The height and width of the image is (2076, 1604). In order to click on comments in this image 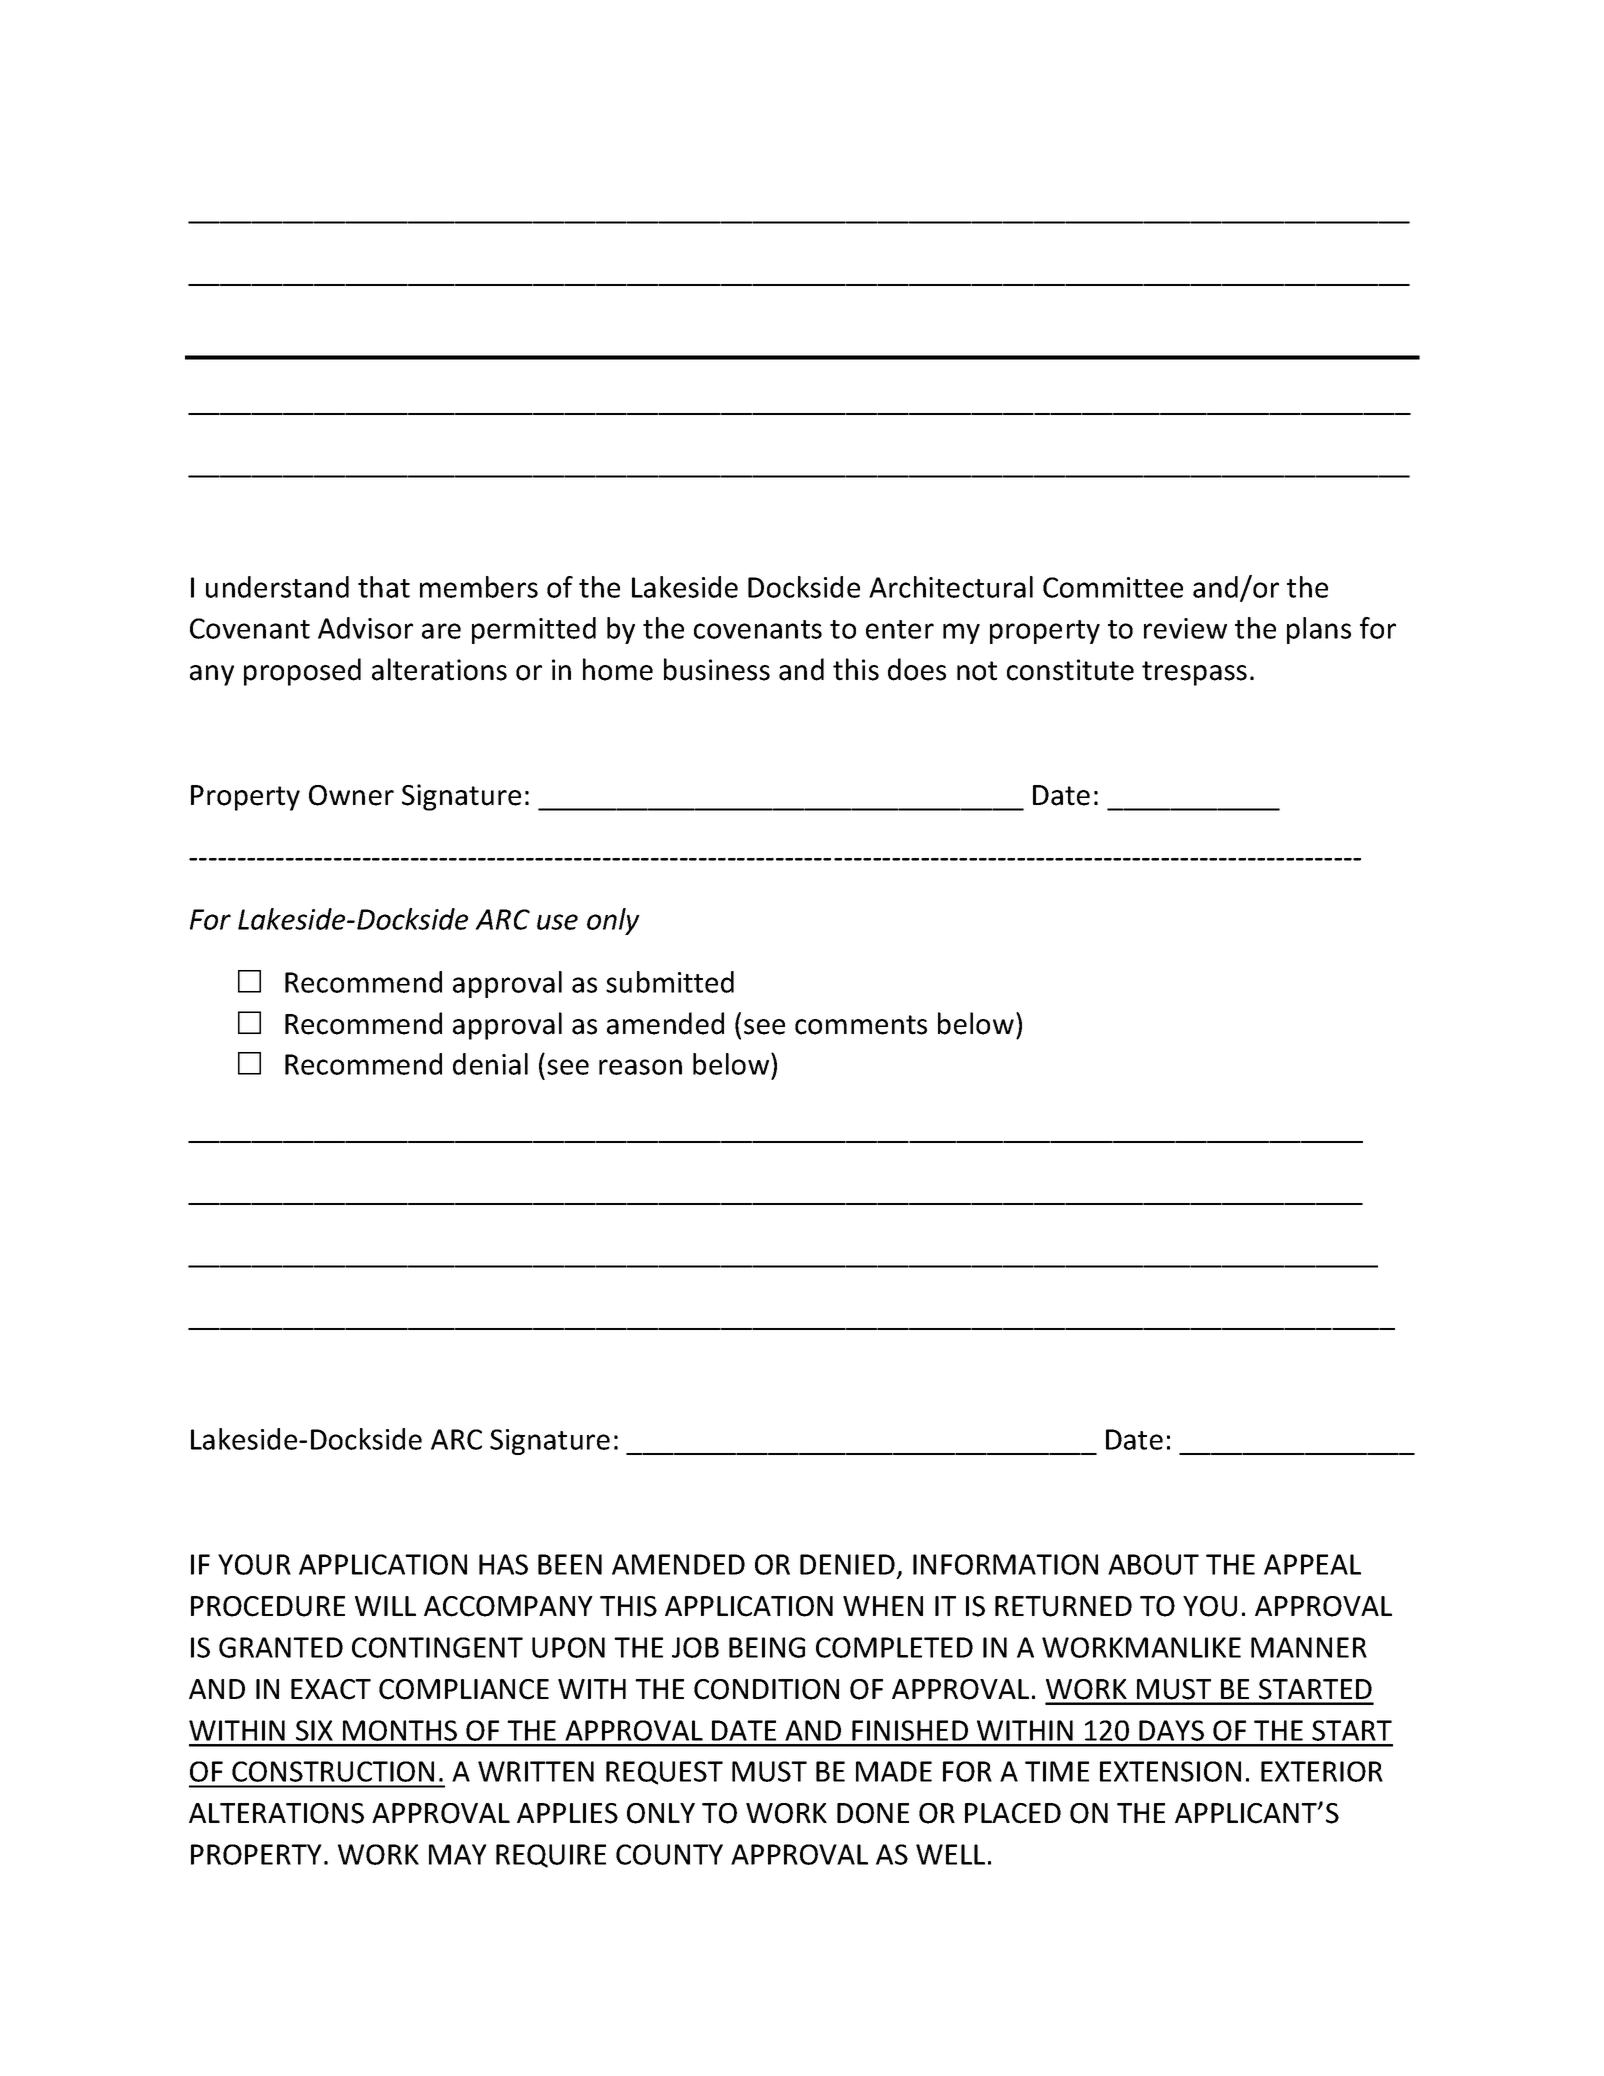, I will do `click(861, 1025)`.
